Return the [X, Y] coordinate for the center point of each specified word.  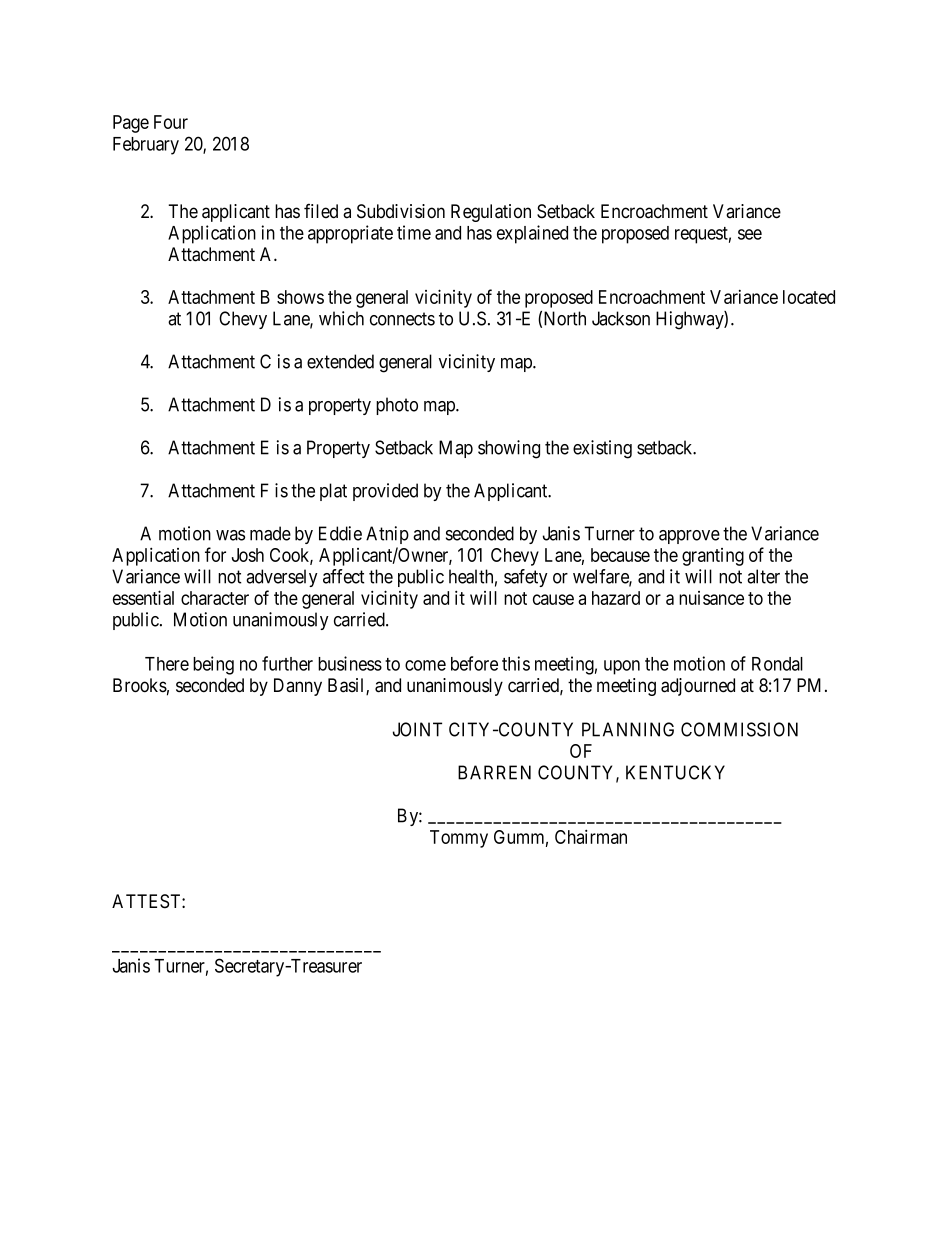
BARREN [494, 772]
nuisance [711, 598]
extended [340, 361]
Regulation [491, 213]
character [215, 598]
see [750, 234]
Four [171, 122]
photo [397, 406]
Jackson [621, 318]
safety [526, 578]
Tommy [459, 839]
